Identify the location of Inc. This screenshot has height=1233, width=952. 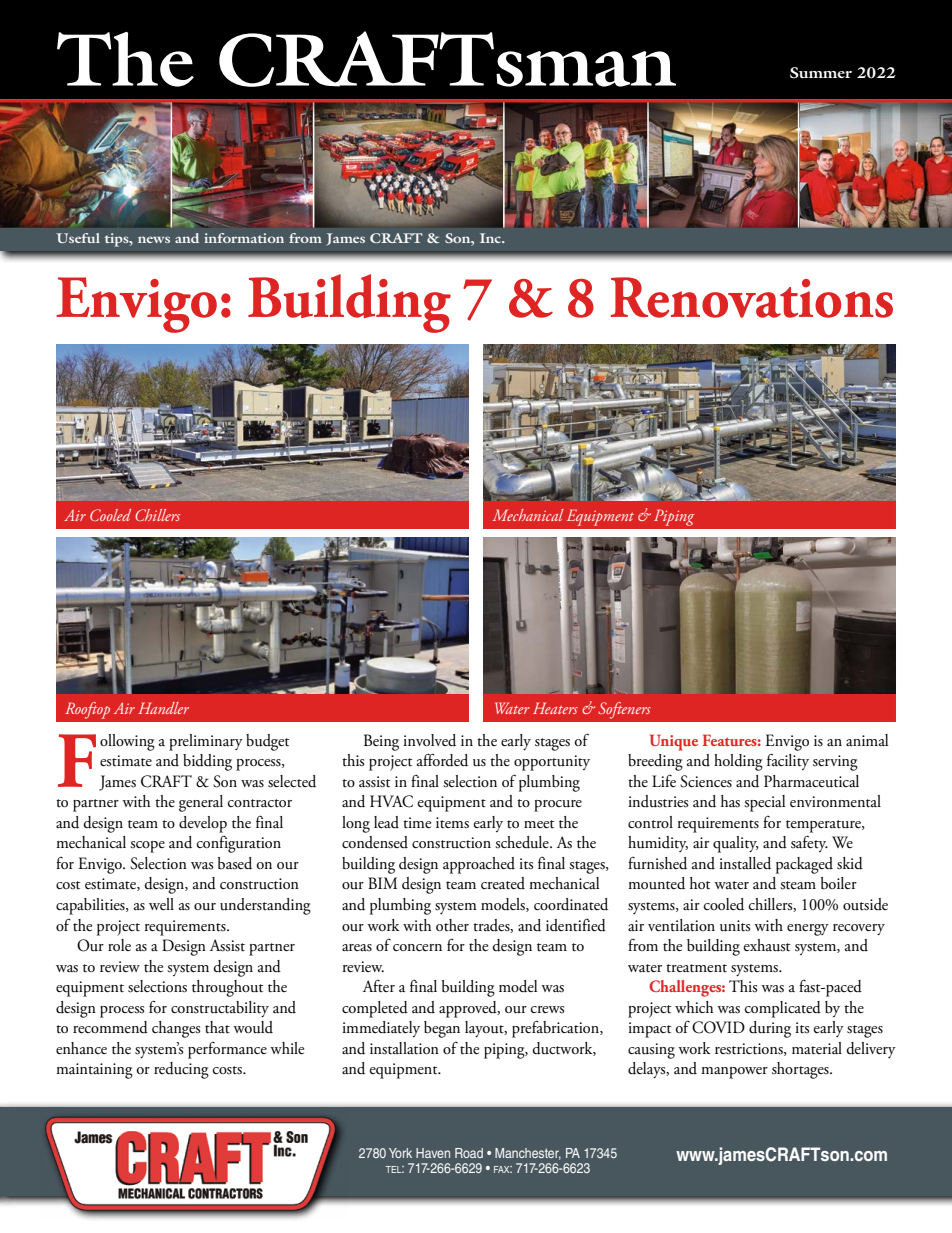
(492, 238).
